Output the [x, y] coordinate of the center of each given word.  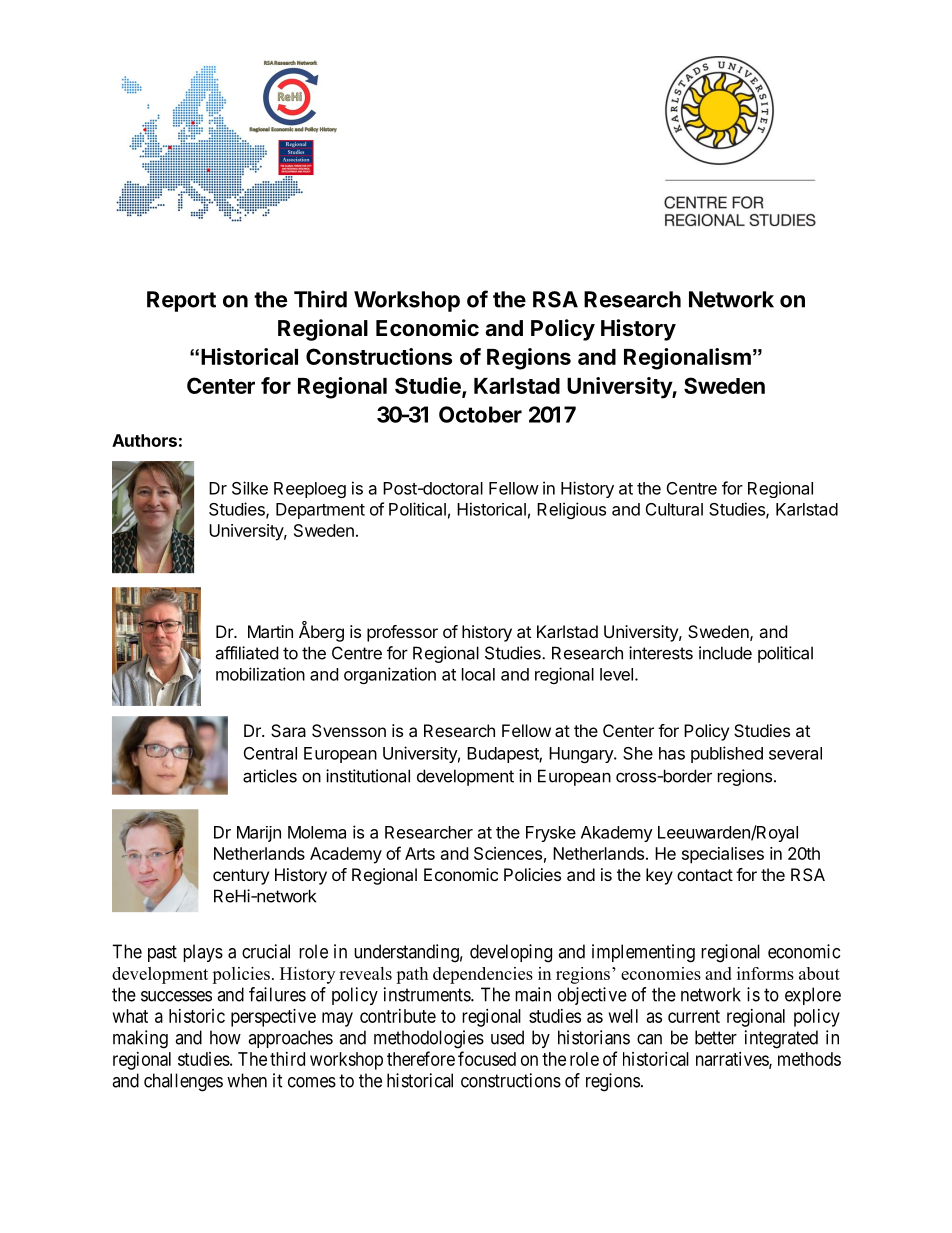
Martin [270, 631]
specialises [723, 855]
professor [402, 633]
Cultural [674, 509]
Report [181, 301]
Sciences [508, 853]
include [725, 653]
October [480, 414]
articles [270, 776]
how [225, 1037]
